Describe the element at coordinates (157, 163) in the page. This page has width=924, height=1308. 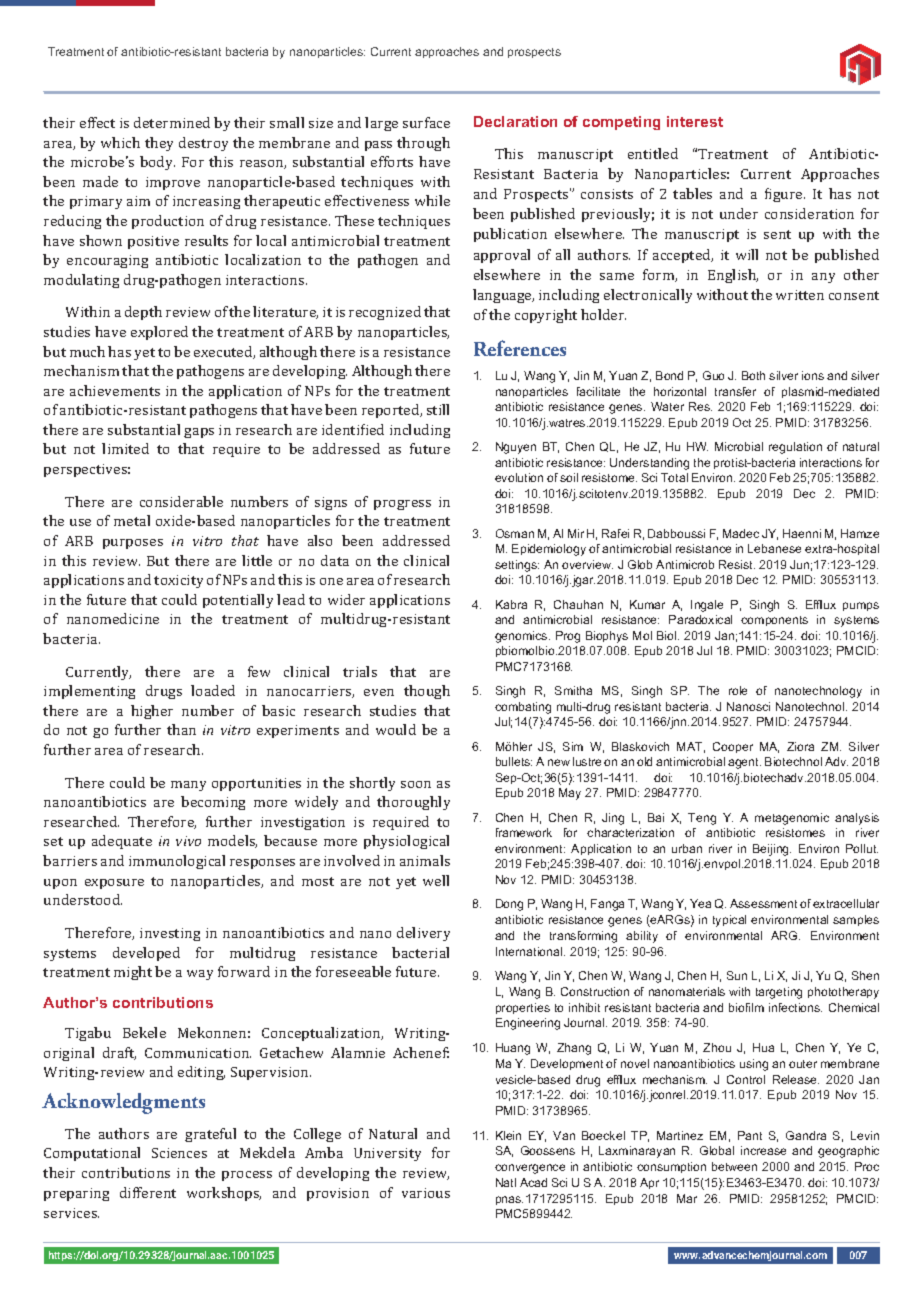
I see `body` at that location.
